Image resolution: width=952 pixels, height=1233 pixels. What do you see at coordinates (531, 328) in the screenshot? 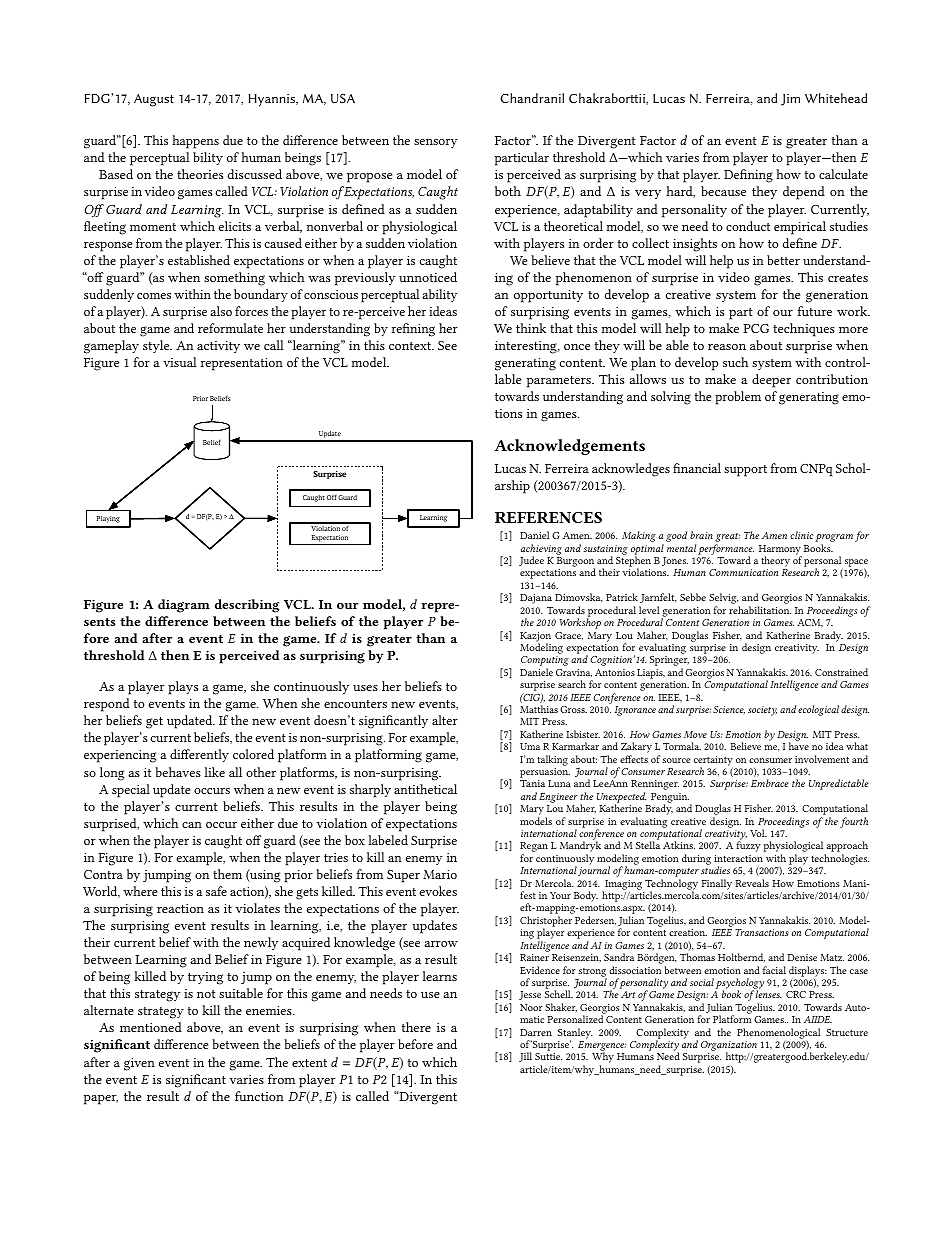
I see `think` at bounding box center [531, 328].
